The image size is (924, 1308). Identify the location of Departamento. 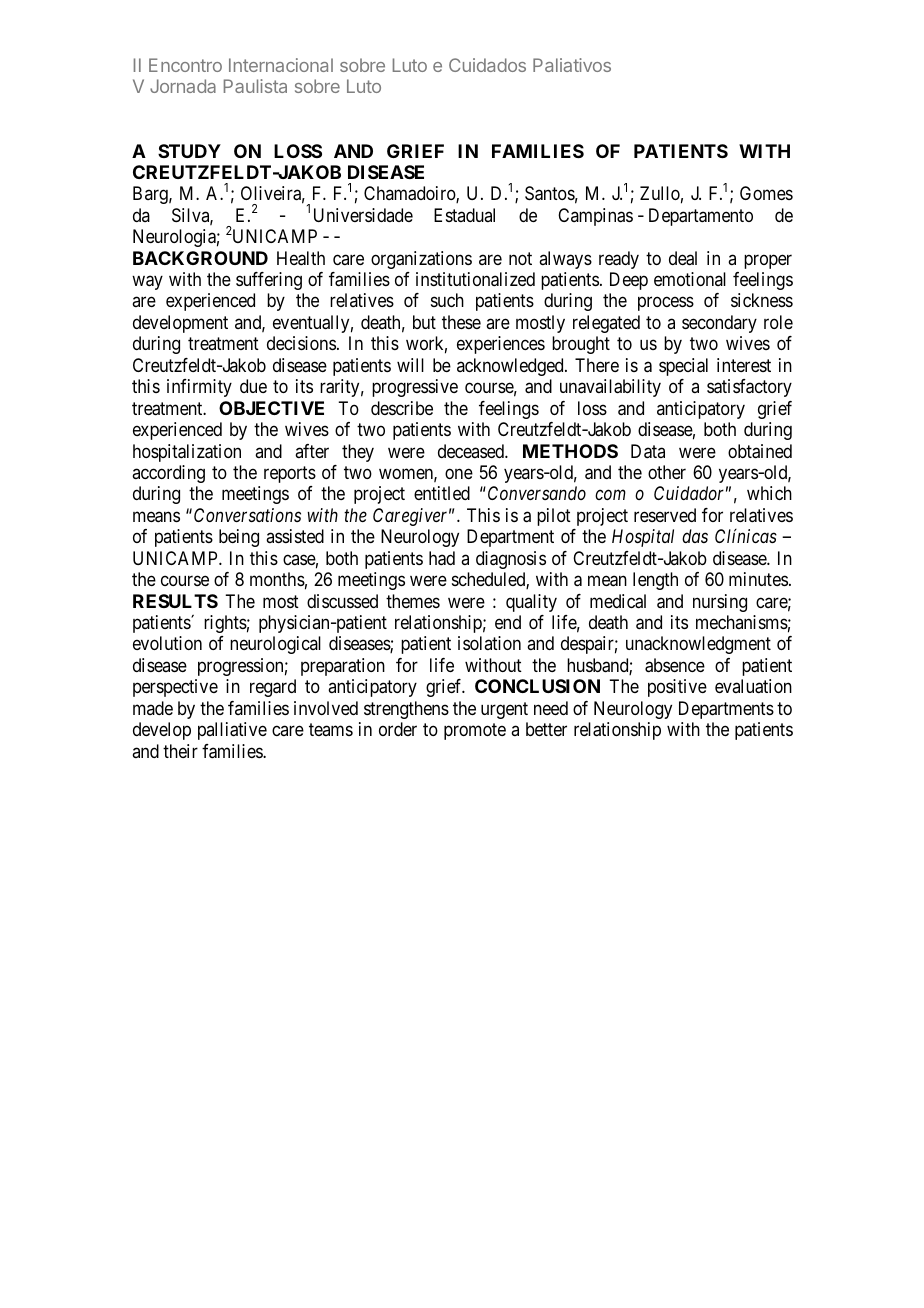
(701, 217).
